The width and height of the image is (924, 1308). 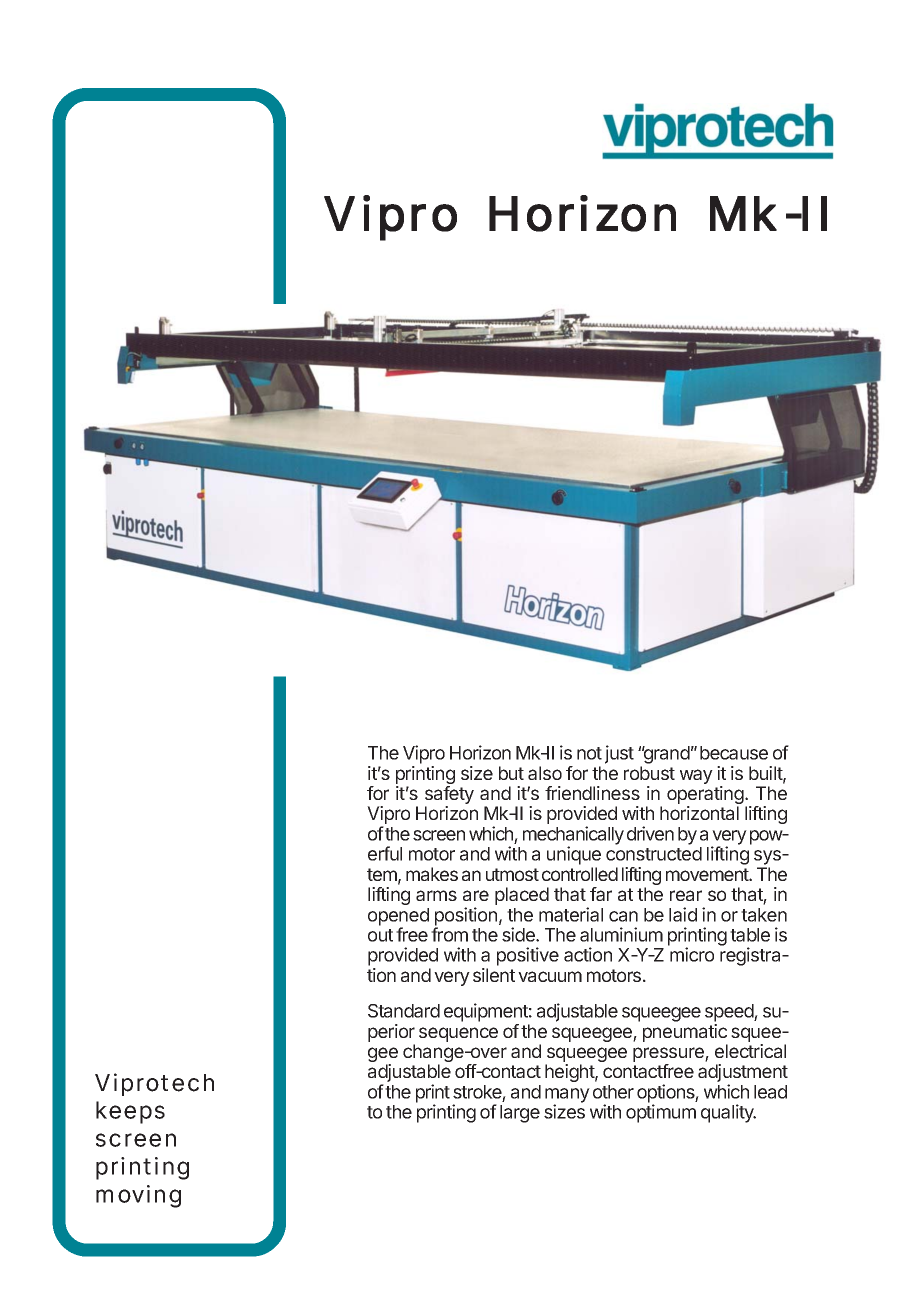 What do you see at coordinates (404, 1011) in the image?
I see `Standard` at bounding box center [404, 1011].
